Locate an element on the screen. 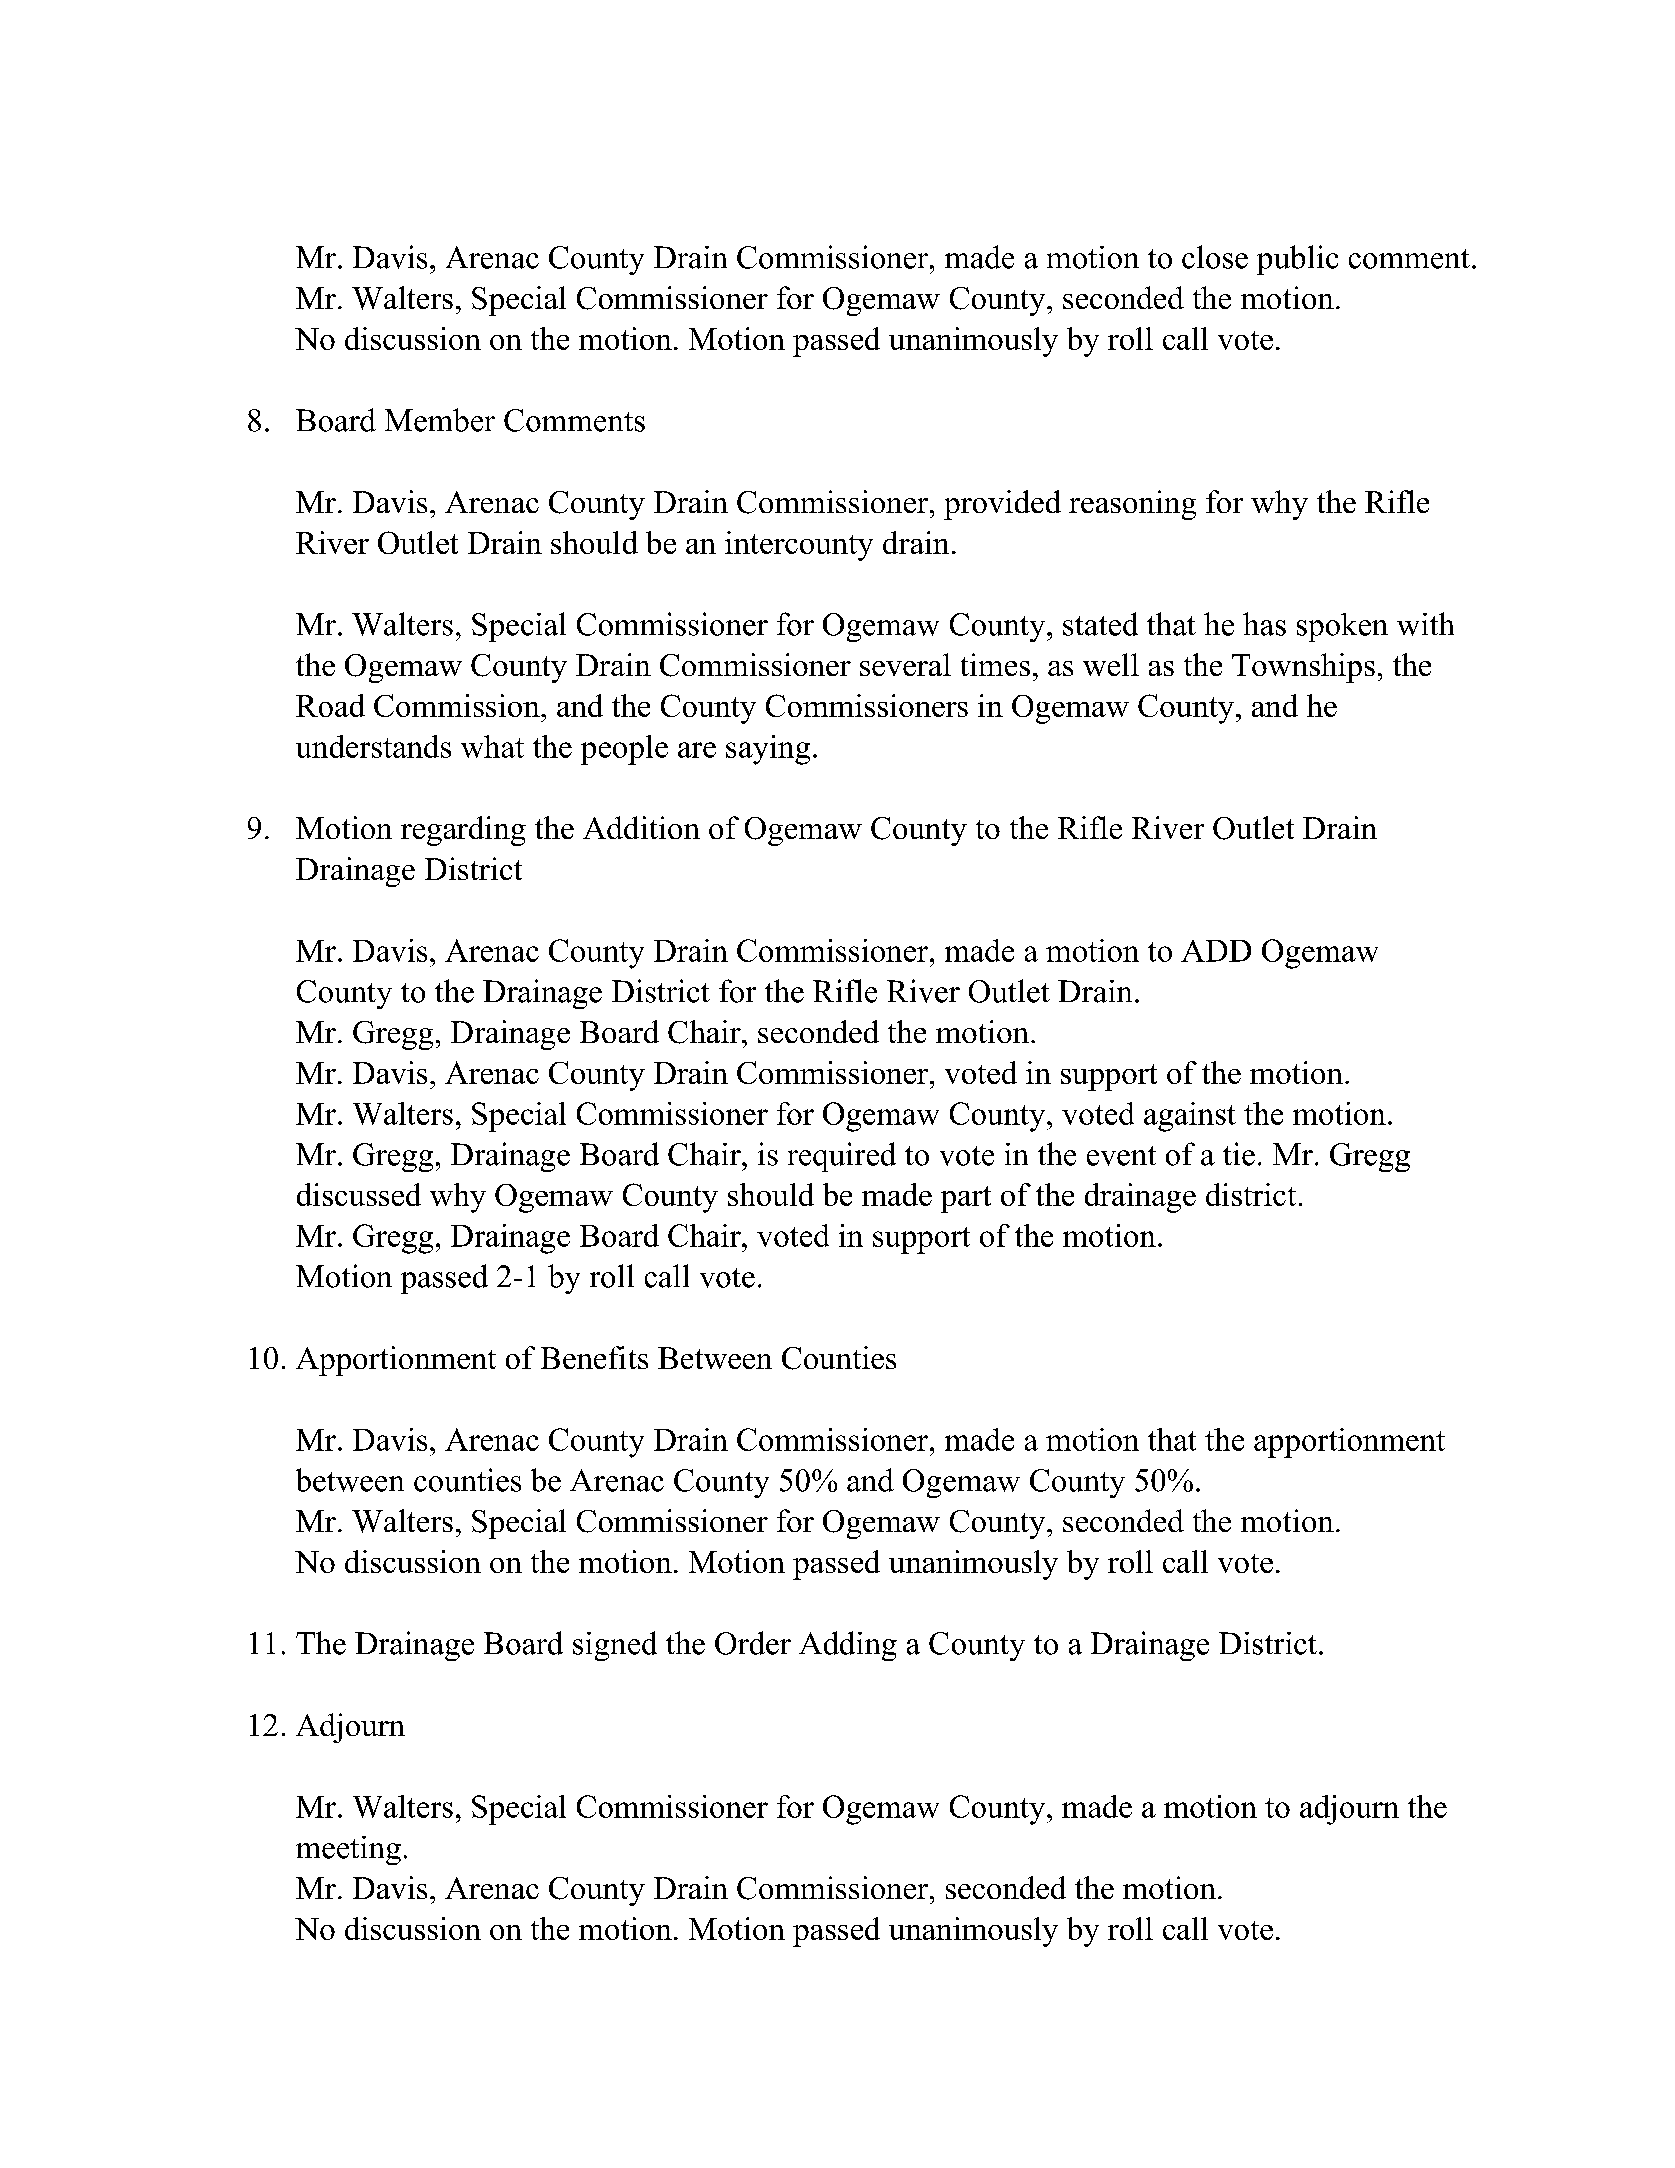  Townships is located at coordinates (1303, 668).
